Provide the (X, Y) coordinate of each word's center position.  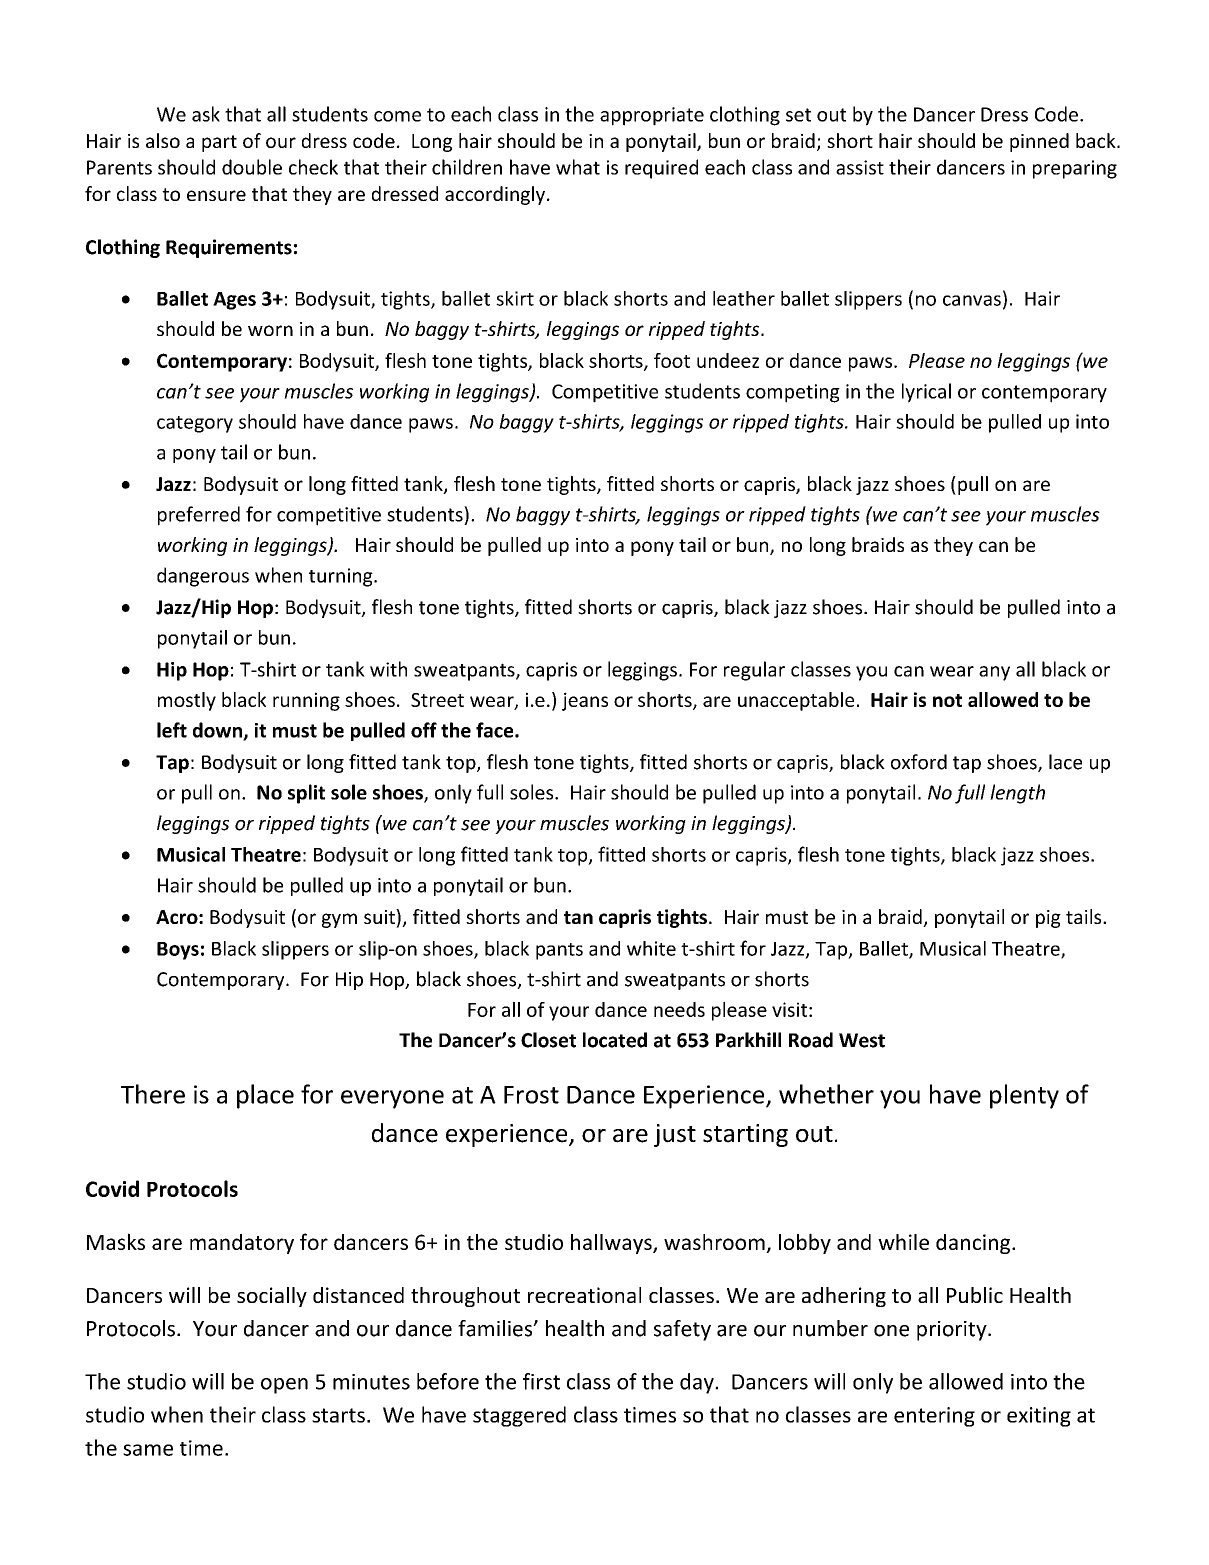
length (1017, 794)
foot (672, 360)
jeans (585, 701)
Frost (531, 1095)
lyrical (926, 393)
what (578, 167)
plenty (1024, 1096)
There (153, 1094)
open (284, 1386)
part (219, 143)
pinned (1039, 142)
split (306, 794)
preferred (199, 516)
